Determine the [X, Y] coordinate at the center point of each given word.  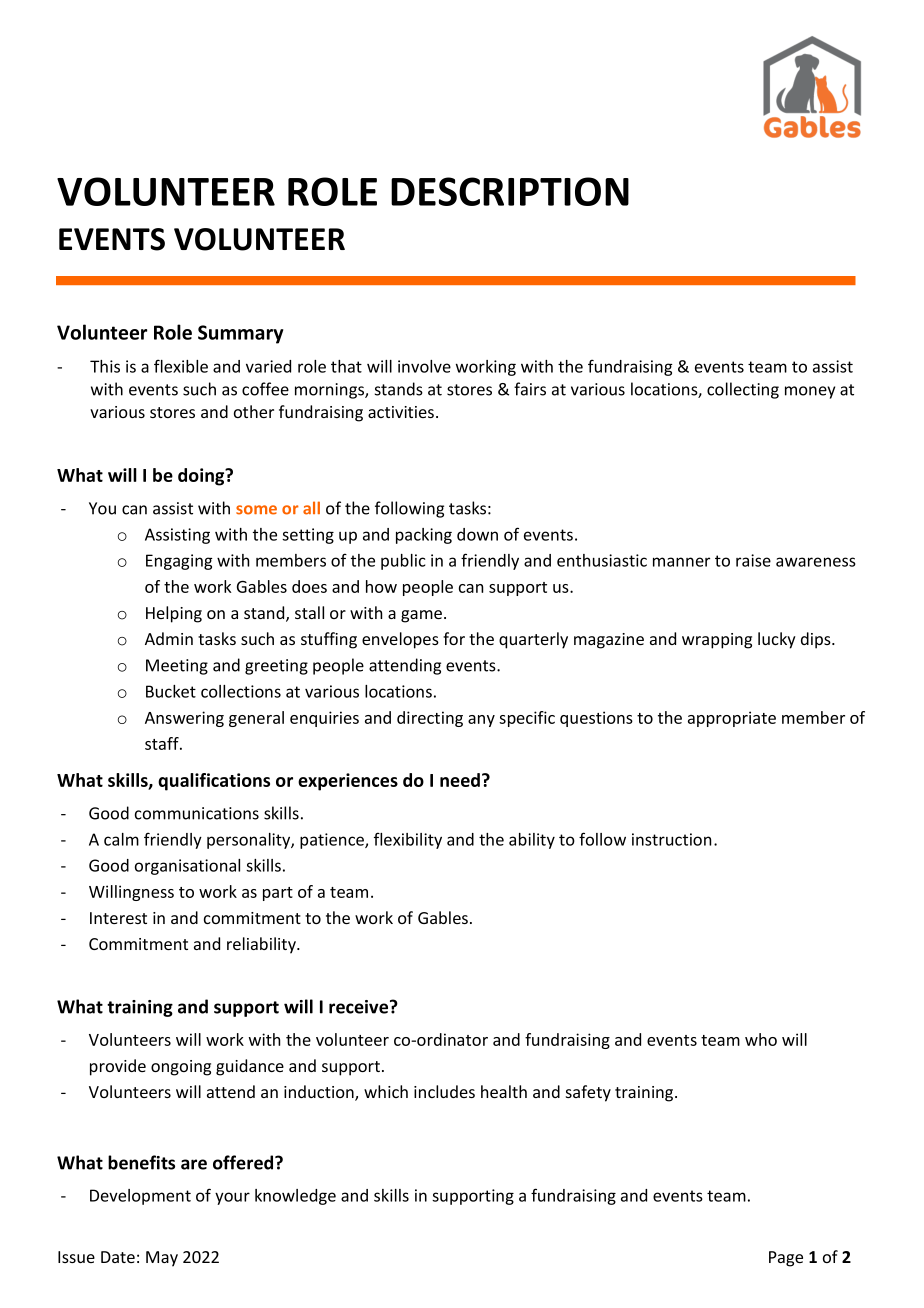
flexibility [408, 840]
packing [424, 536]
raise [753, 560]
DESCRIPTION [510, 191]
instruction [672, 839]
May [162, 1259]
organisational [187, 867]
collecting [743, 390]
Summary [240, 334]
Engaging [179, 562]
